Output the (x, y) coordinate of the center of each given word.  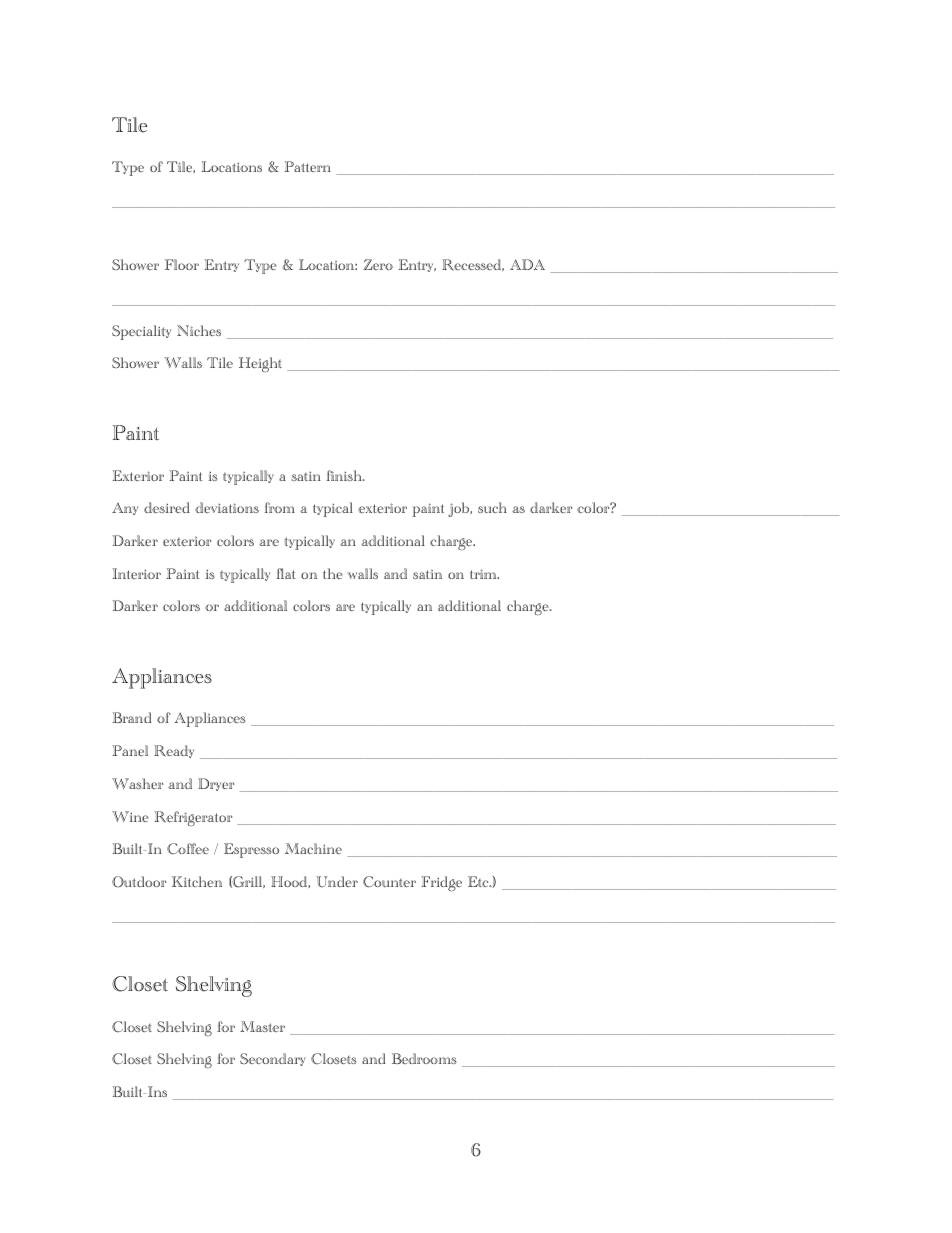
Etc (479, 881)
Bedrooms (424, 1058)
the (333, 573)
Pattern (307, 166)
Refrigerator (193, 818)
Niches (199, 330)
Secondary (273, 1059)
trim (484, 574)
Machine (313, 848)
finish (345, 475)
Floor (182, 264)
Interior (136, 573)
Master (262, 1026)
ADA (527, 264)
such (492, 507)
